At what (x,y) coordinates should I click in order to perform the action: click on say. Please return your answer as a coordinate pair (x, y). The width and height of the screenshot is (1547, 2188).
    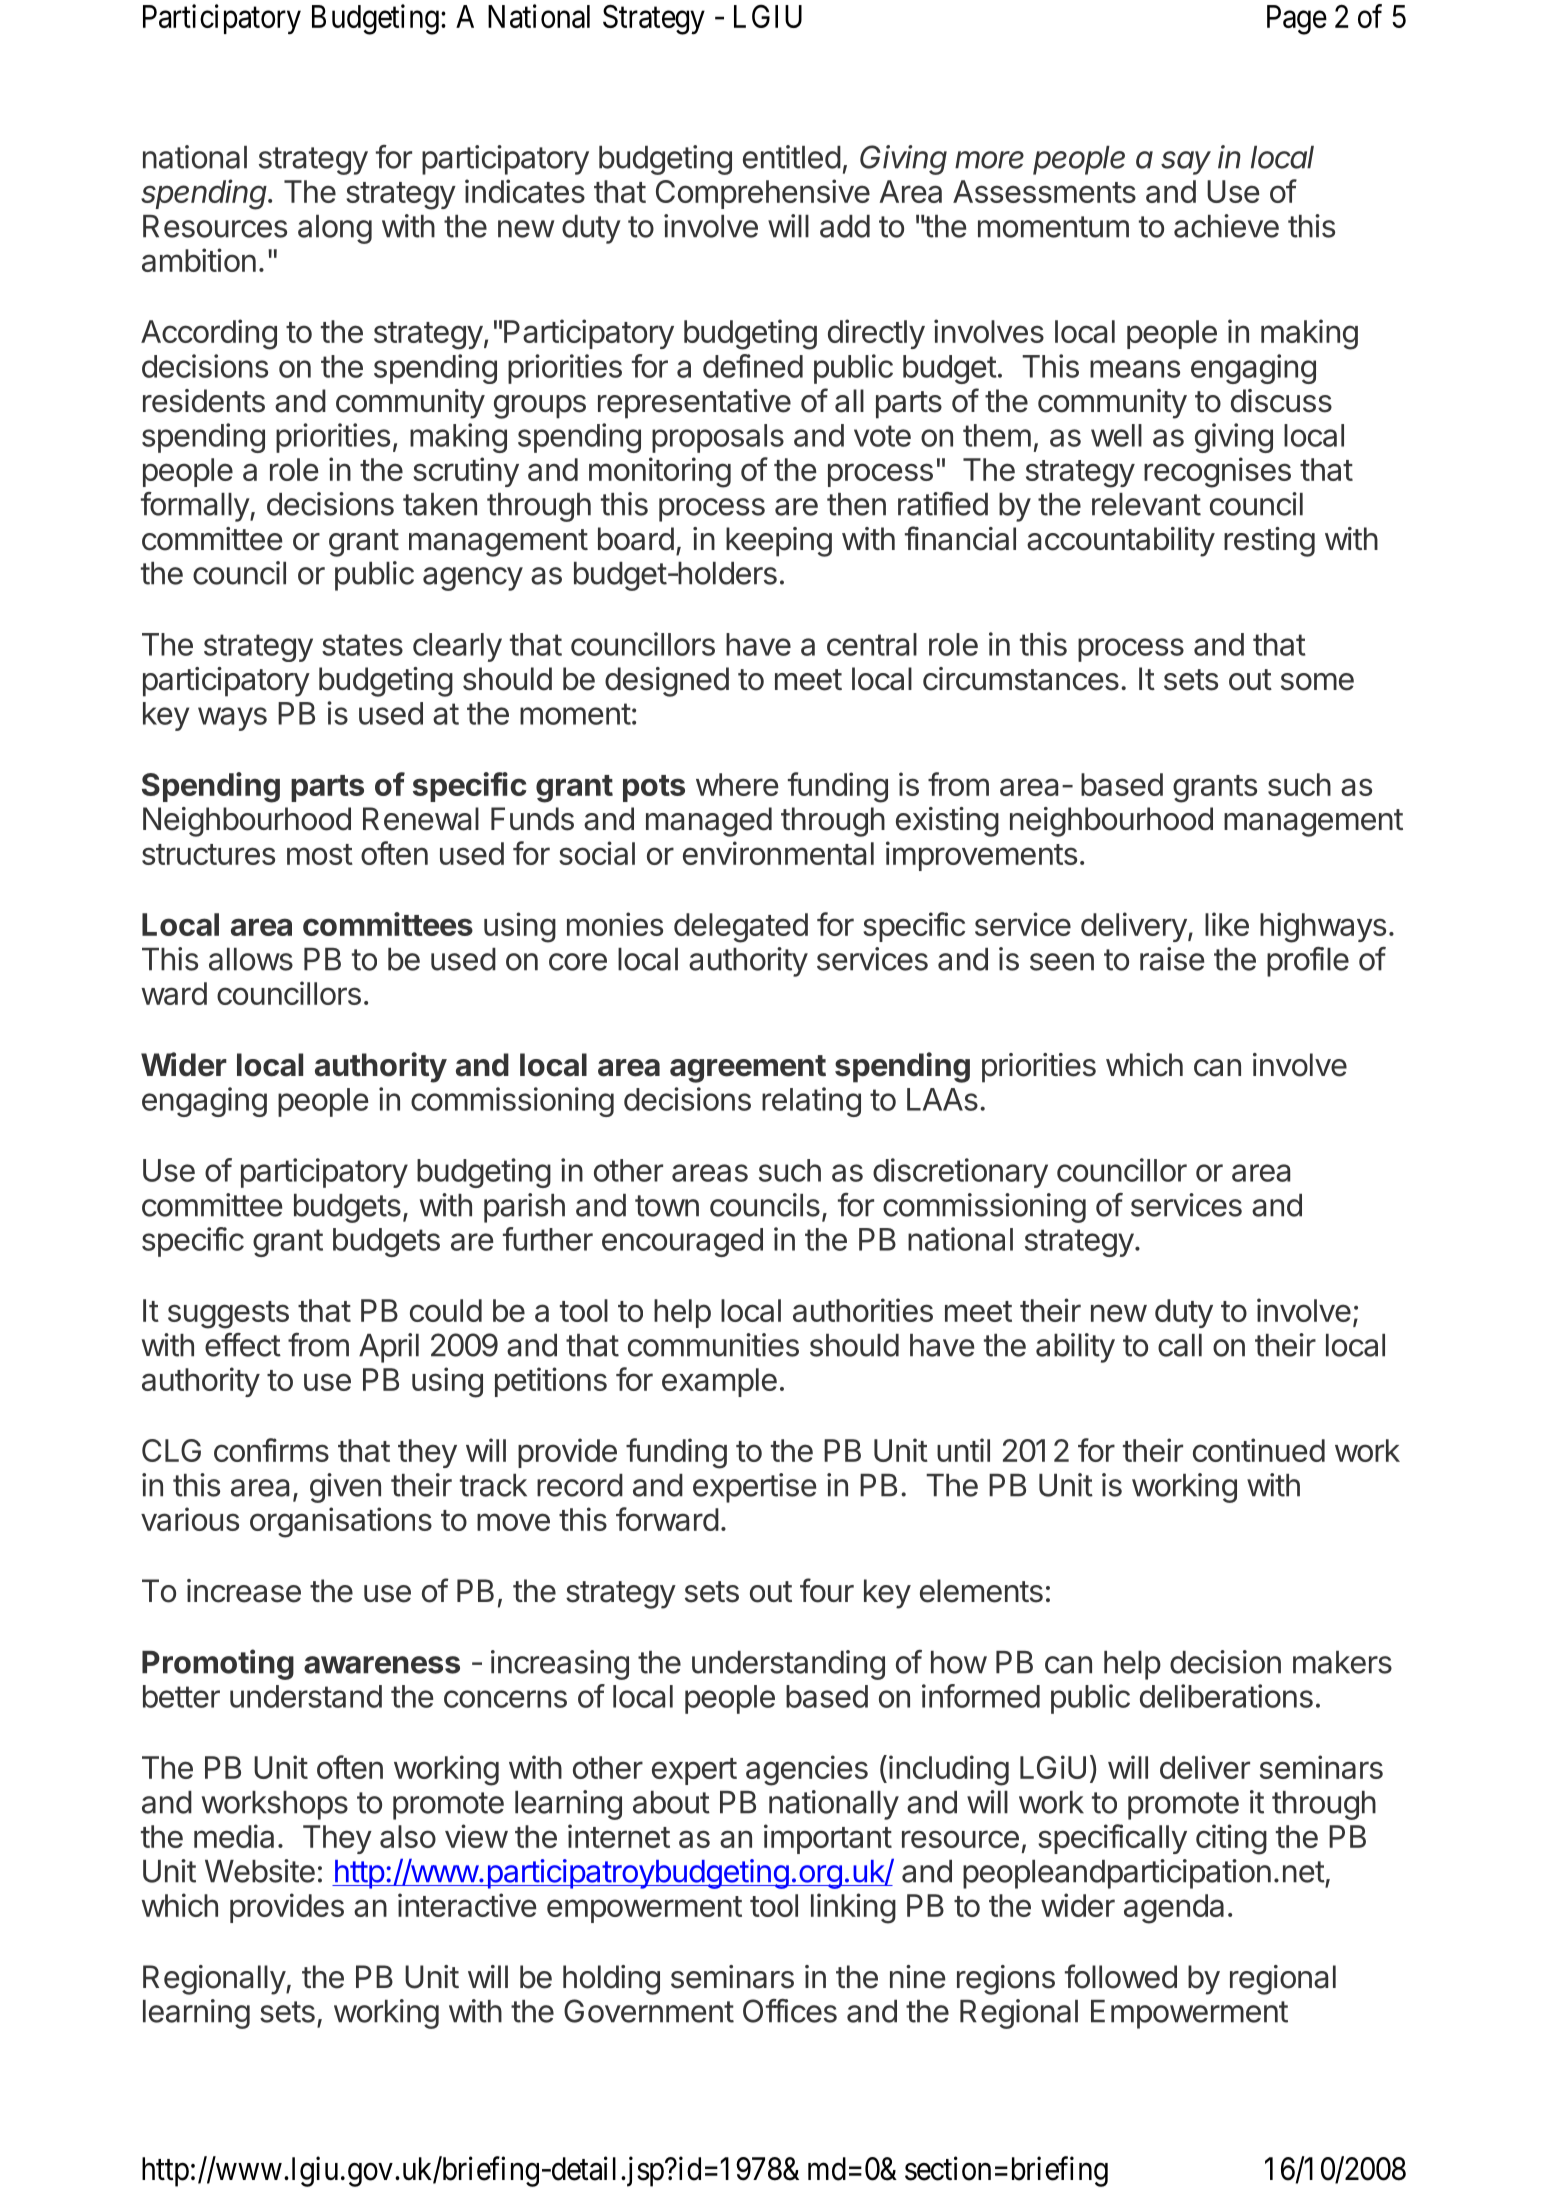
    Looking at the image, I should click on (1186, 163).
